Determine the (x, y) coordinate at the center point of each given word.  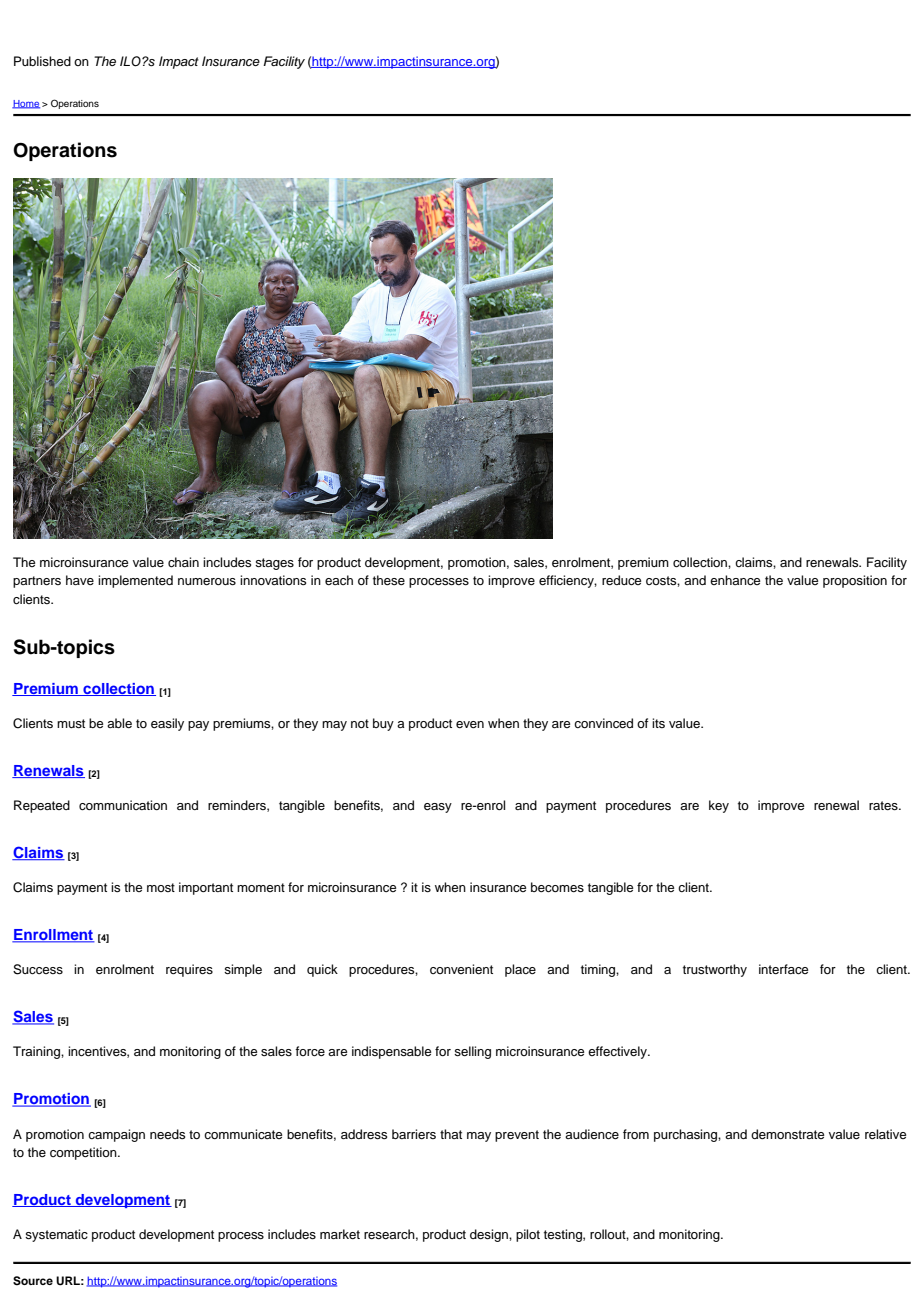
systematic (56, 1235)
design (490, 1235)
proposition (855, 581)
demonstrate (787, 1134)
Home (26, 104)
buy (383, 724)
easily (167, 724)
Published (42, 61)
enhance (735, 580)
